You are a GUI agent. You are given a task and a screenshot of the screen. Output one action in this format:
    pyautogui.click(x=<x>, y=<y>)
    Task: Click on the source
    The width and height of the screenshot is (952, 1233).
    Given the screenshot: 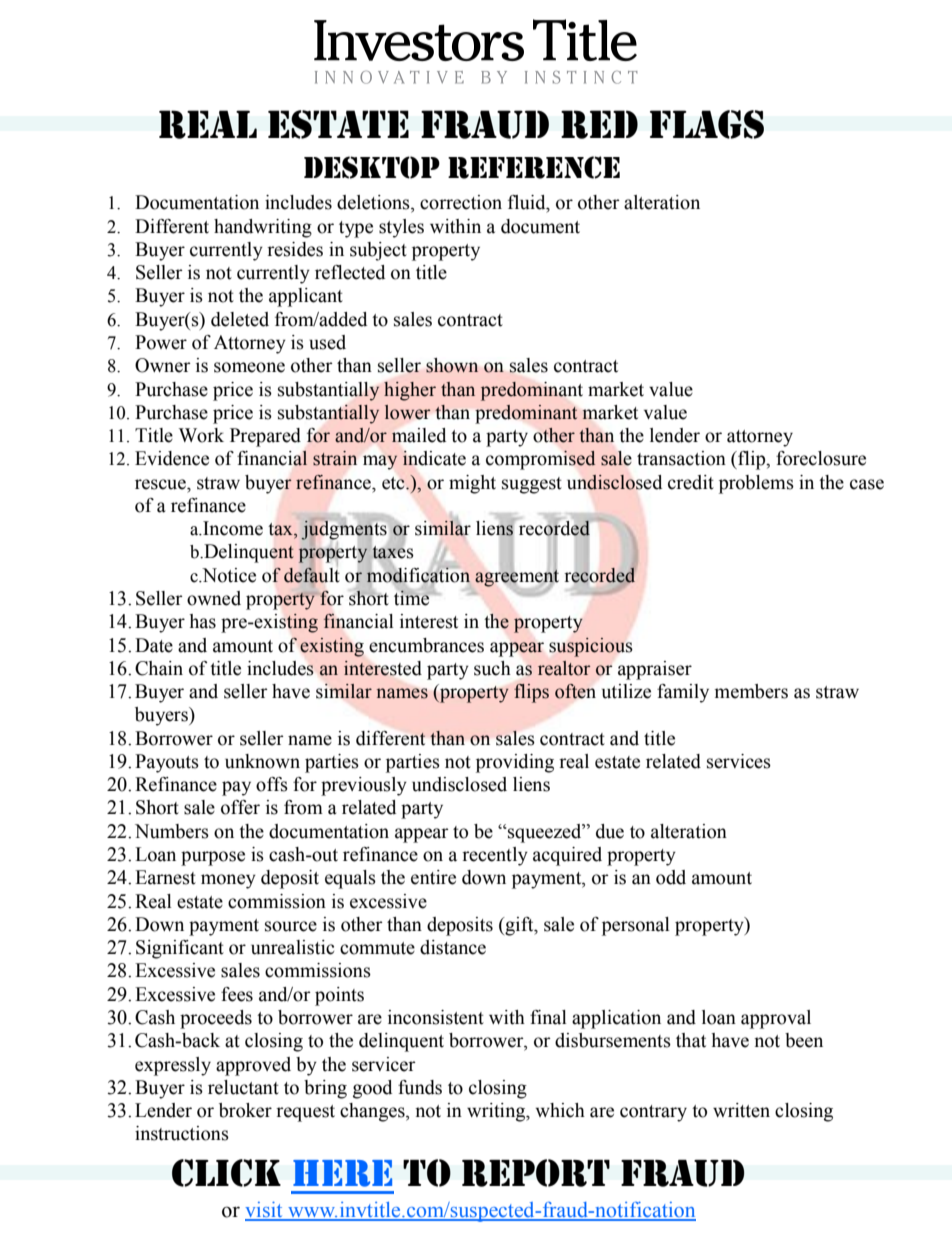 What is the action you would take?
    pyautogui.click(x=291, y=926)
